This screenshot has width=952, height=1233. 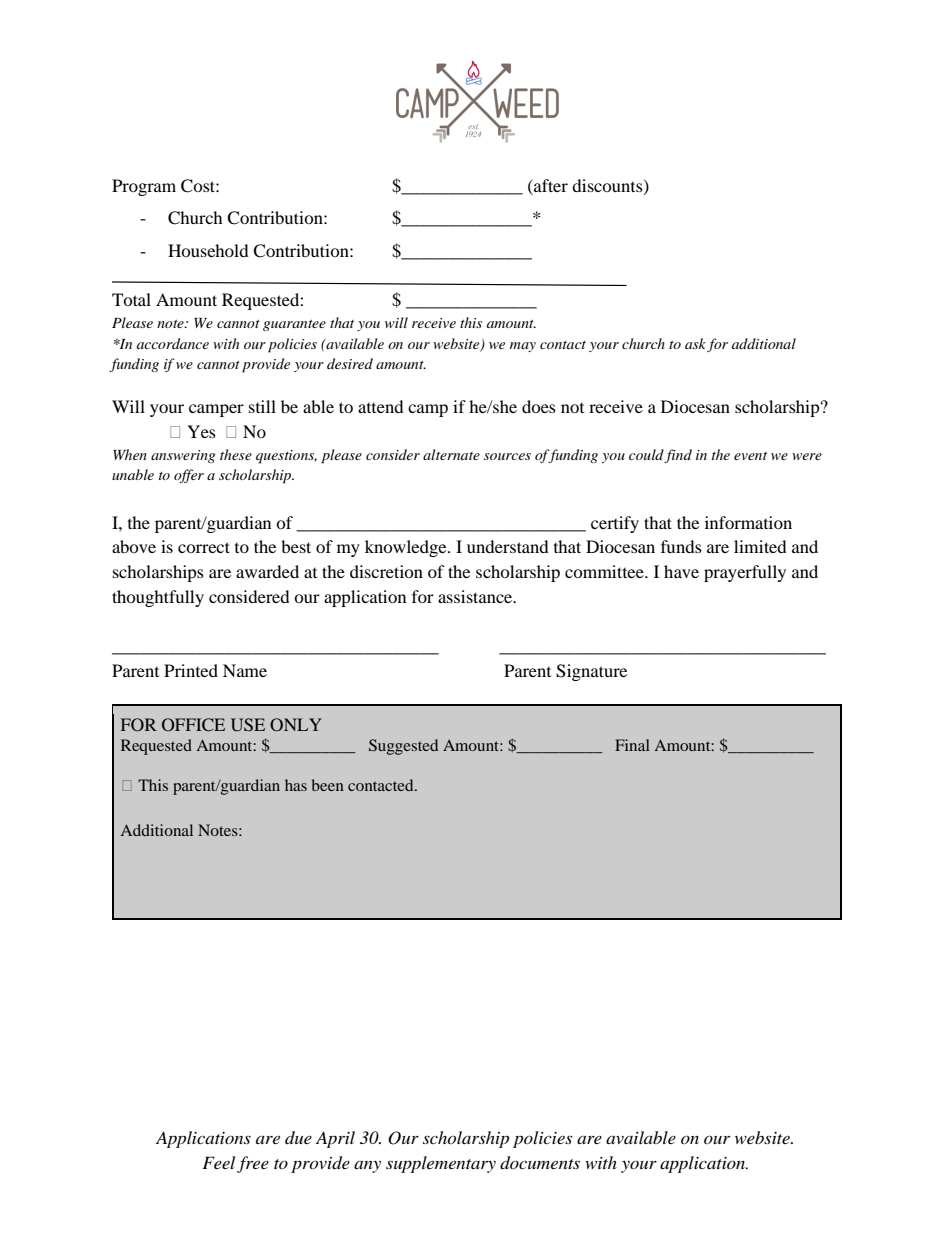 What do you see at coordinates (632, 745) in the screenshot?
I see `Final` at bounding box center [632, 745].
